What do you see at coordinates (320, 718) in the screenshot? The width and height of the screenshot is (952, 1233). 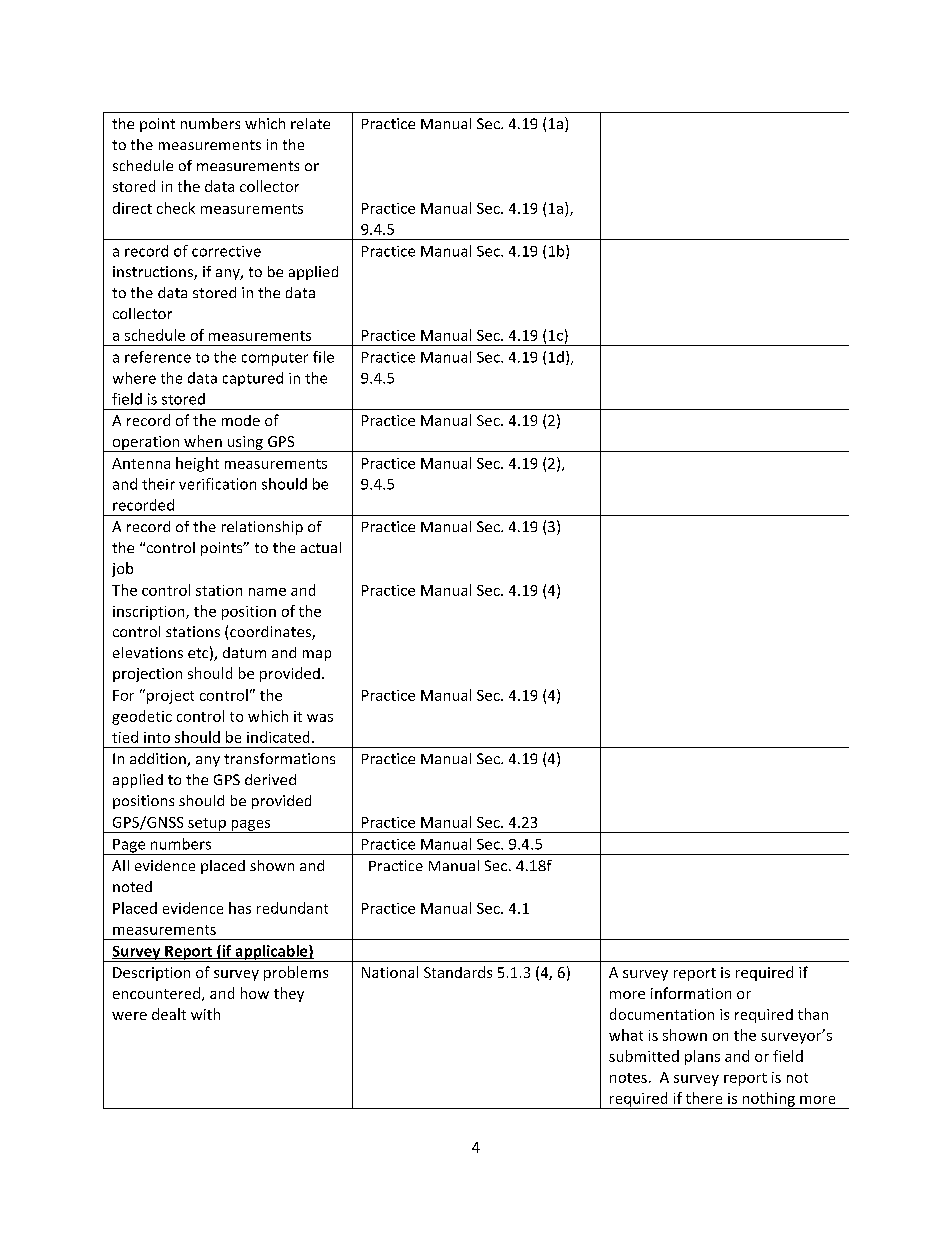 I see `was` at bounding box center [320, 718].
